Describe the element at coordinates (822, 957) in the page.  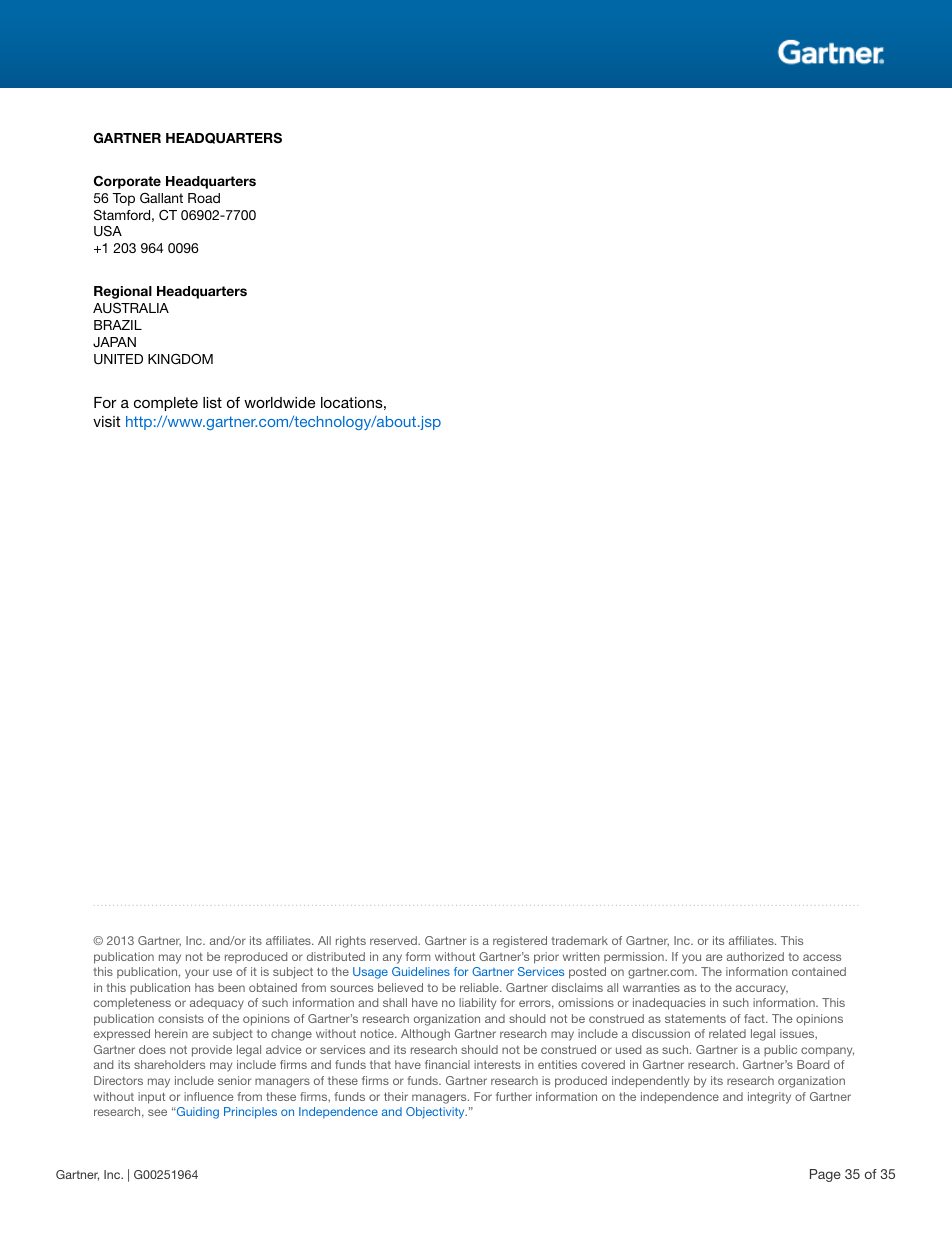
I see `access` at that location.
